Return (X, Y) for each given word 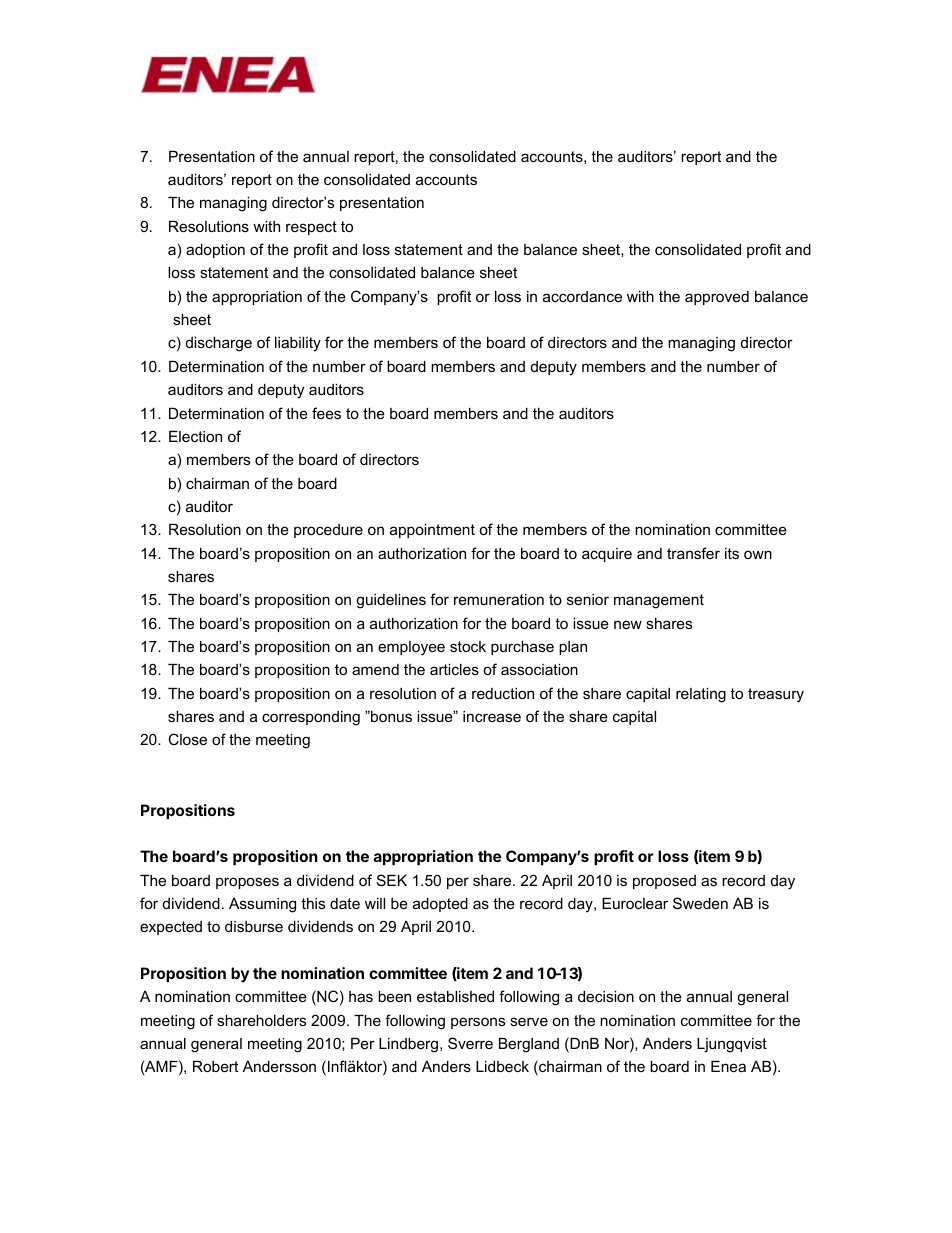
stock (468, 646)
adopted (440, 905)
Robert (215, 1066)
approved (717, 298)
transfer (693, 553)
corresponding (311, 718)
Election (195, 436)
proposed (664, 882)
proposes (247, 883)
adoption (215, 251)
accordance (582, 296)
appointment (432, 531)
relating (701, 695)
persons (478, 1023)
